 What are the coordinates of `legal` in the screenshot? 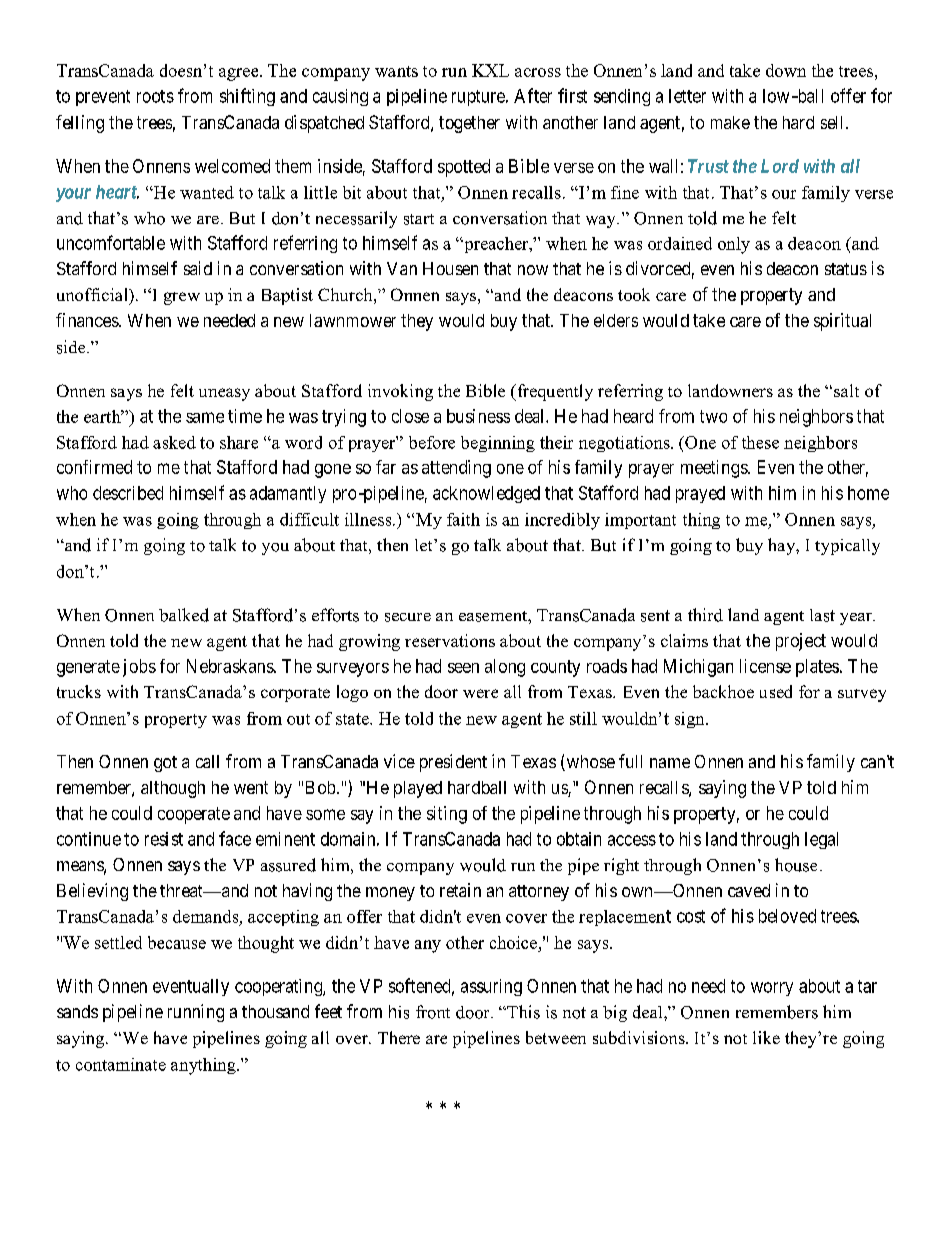 It's located at (821, 840).
